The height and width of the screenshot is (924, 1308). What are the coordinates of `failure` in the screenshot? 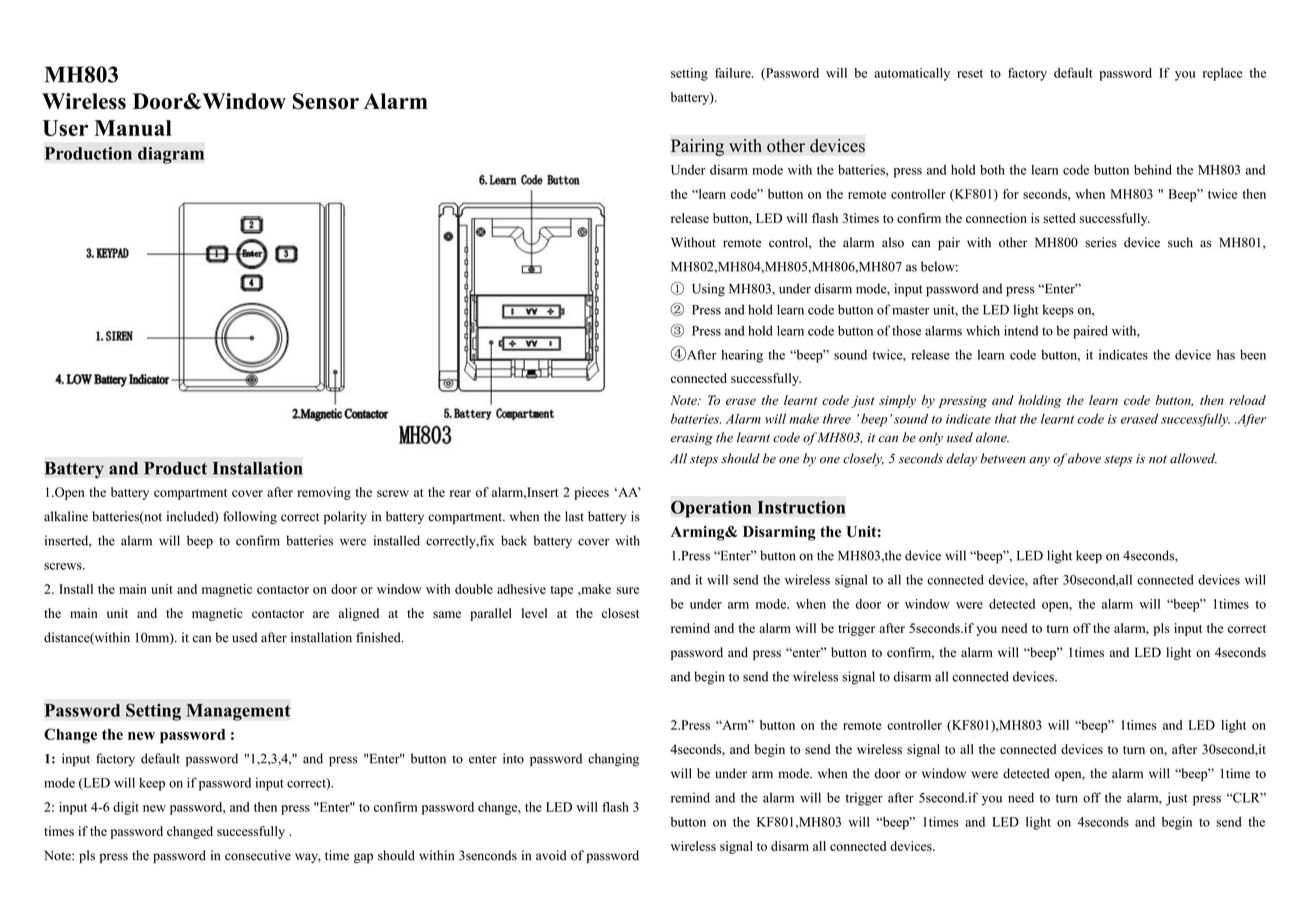 It's located at (734, 72).
